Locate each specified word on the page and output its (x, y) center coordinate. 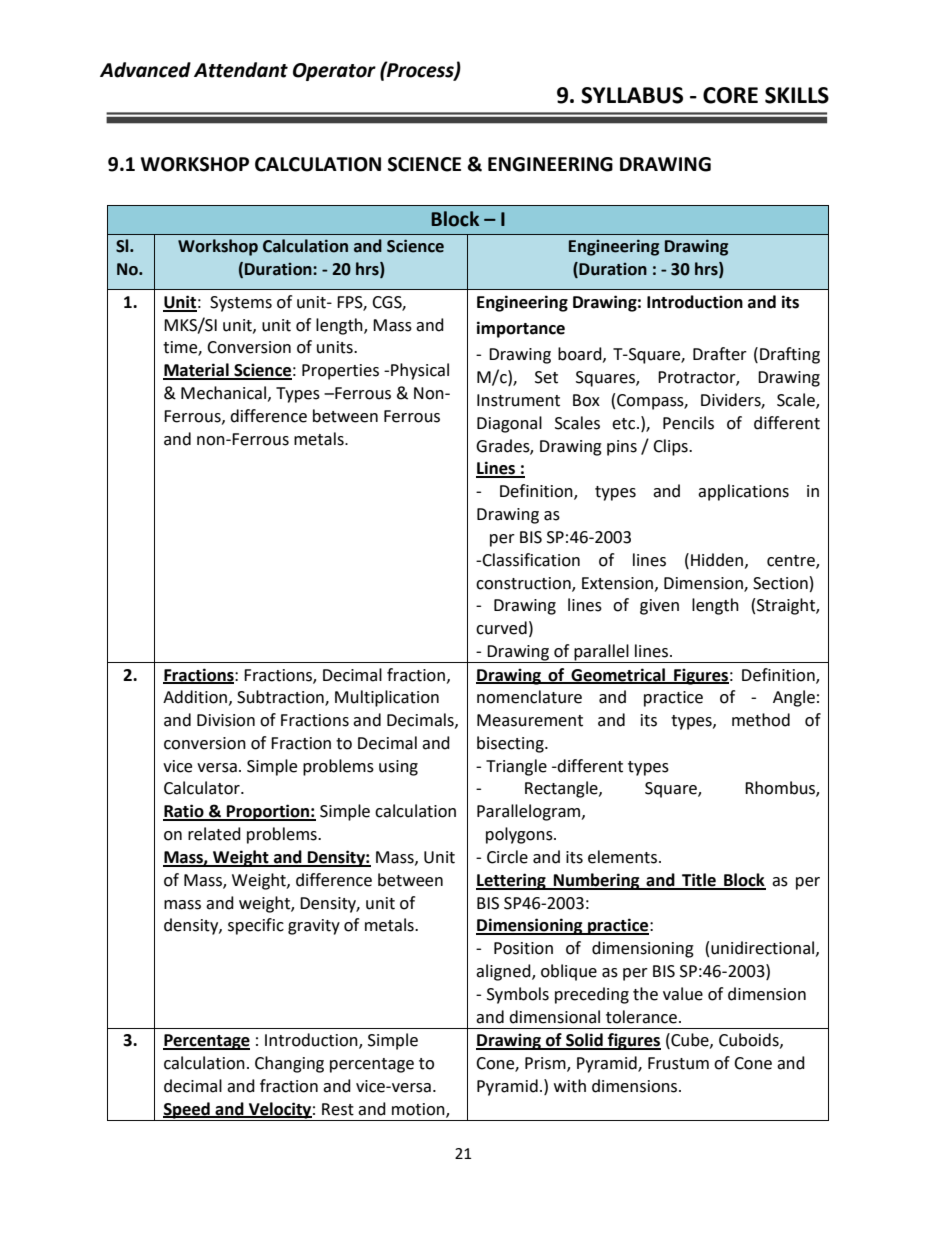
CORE (730, 95)
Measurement (530, 720)
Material (197, 371)
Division (226, 720)
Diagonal (509, 424)
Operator (334, 72)
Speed (187, 1110)
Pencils (688, 423)
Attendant (241, 70)
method (761, 720)
